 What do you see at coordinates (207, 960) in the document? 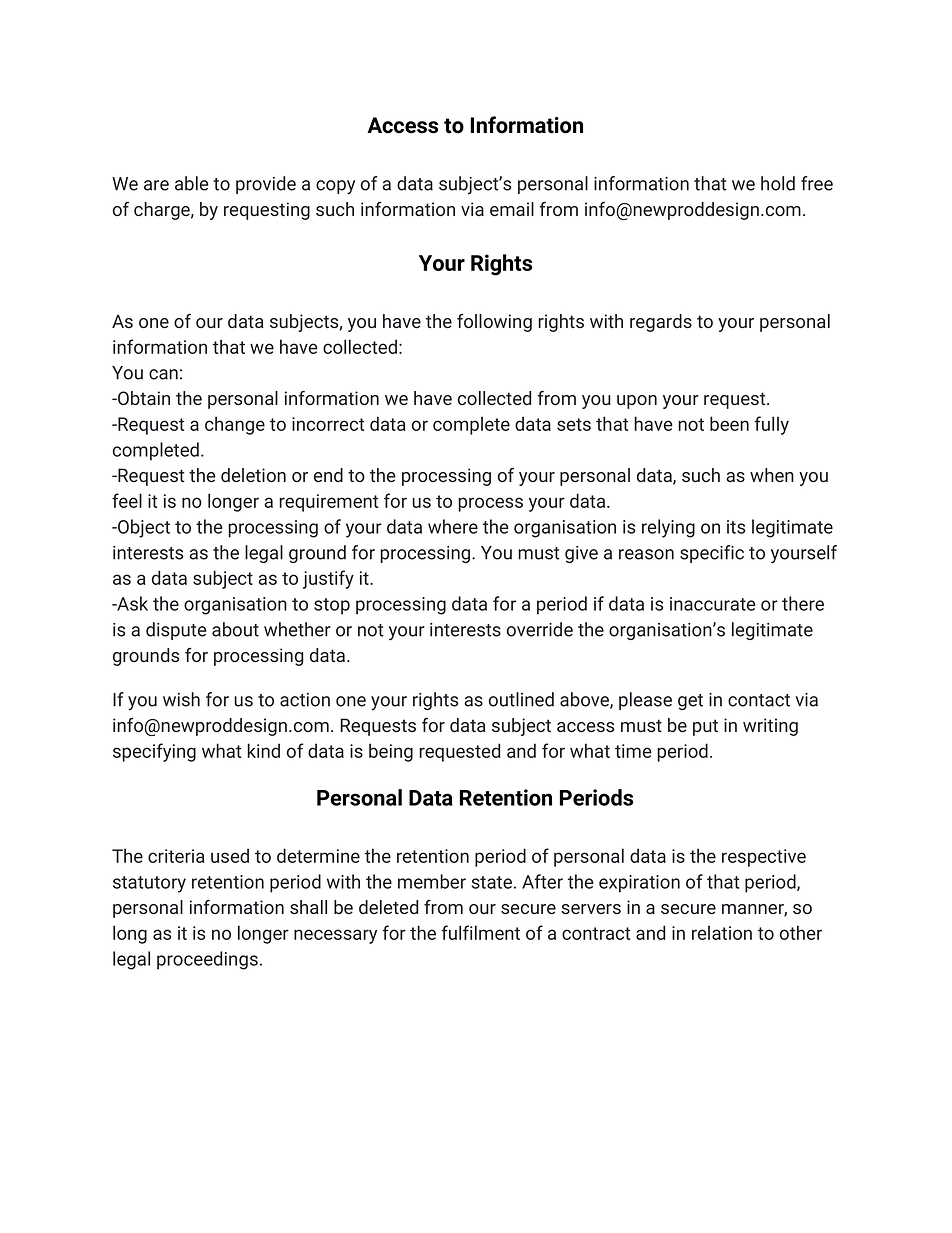
I see `proceedings` at bounding box center [207, 960].
